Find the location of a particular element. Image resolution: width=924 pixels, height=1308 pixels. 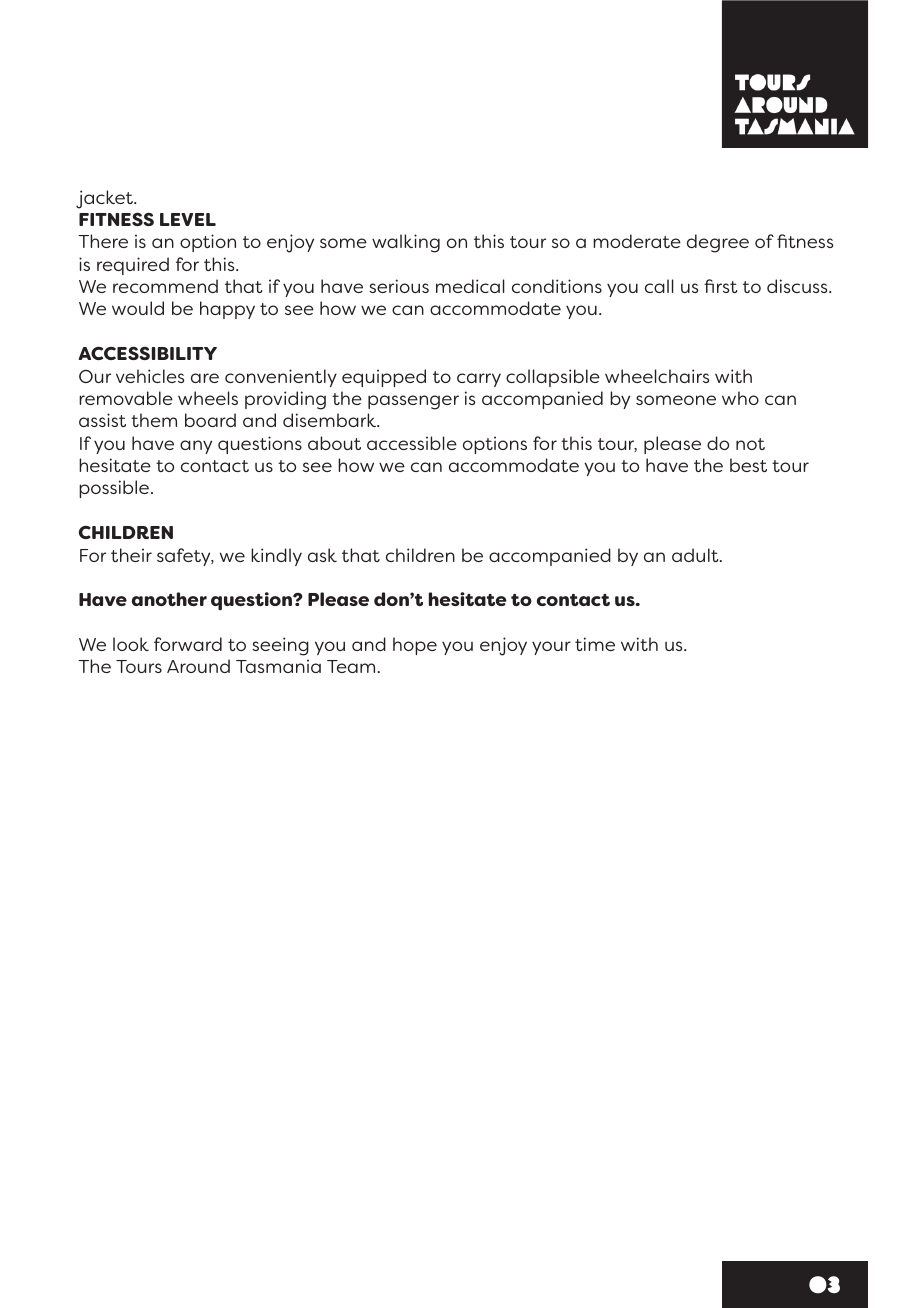

LEVEL is located at coordinates (188, 219).
